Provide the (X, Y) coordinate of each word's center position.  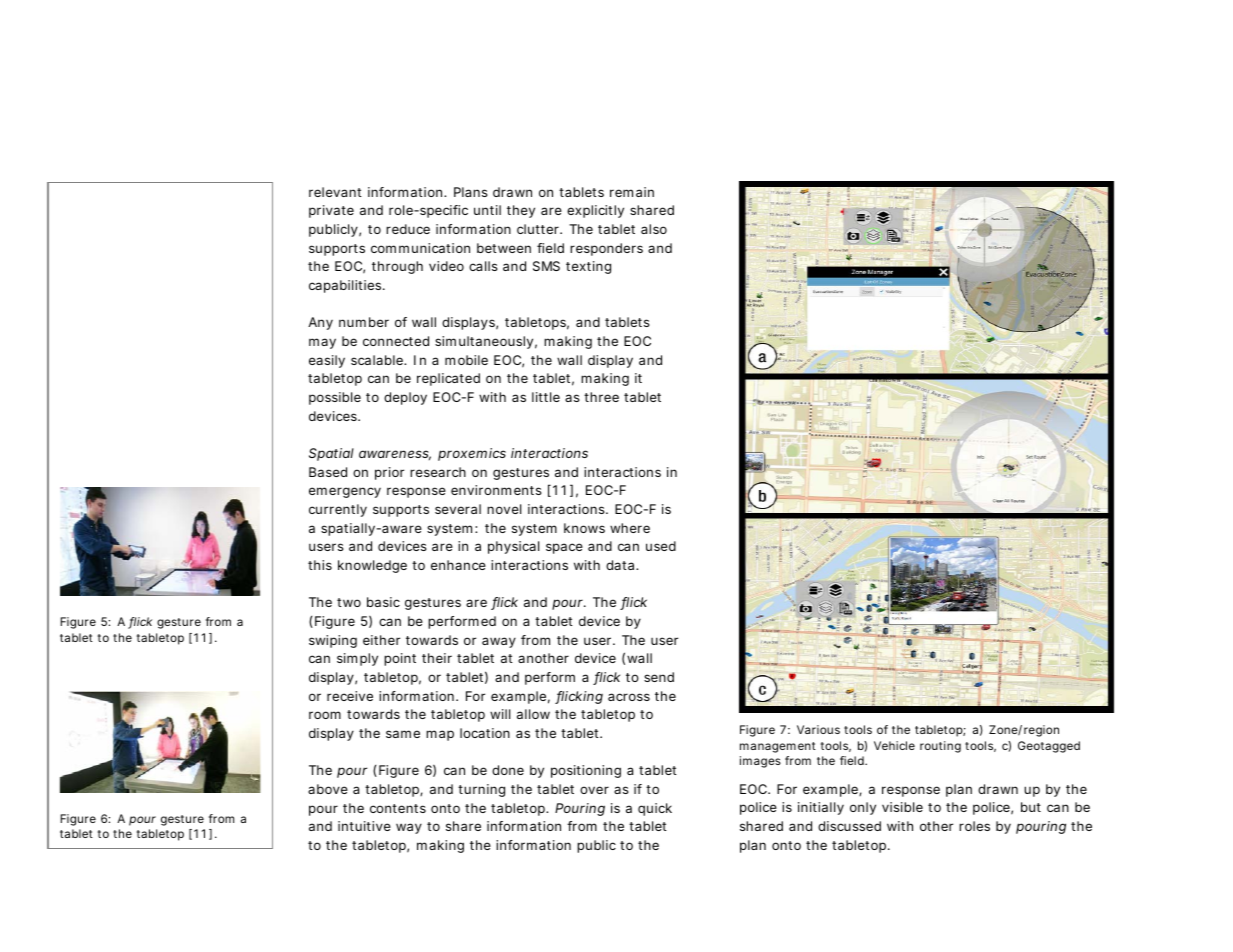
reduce (408, 229)
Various (818, 729)
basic (383, 602)
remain (632, 192)
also (654, 229)
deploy (405, 398)
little (546, 397)
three (601, 397)
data (621, 565)
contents (398, 808)
